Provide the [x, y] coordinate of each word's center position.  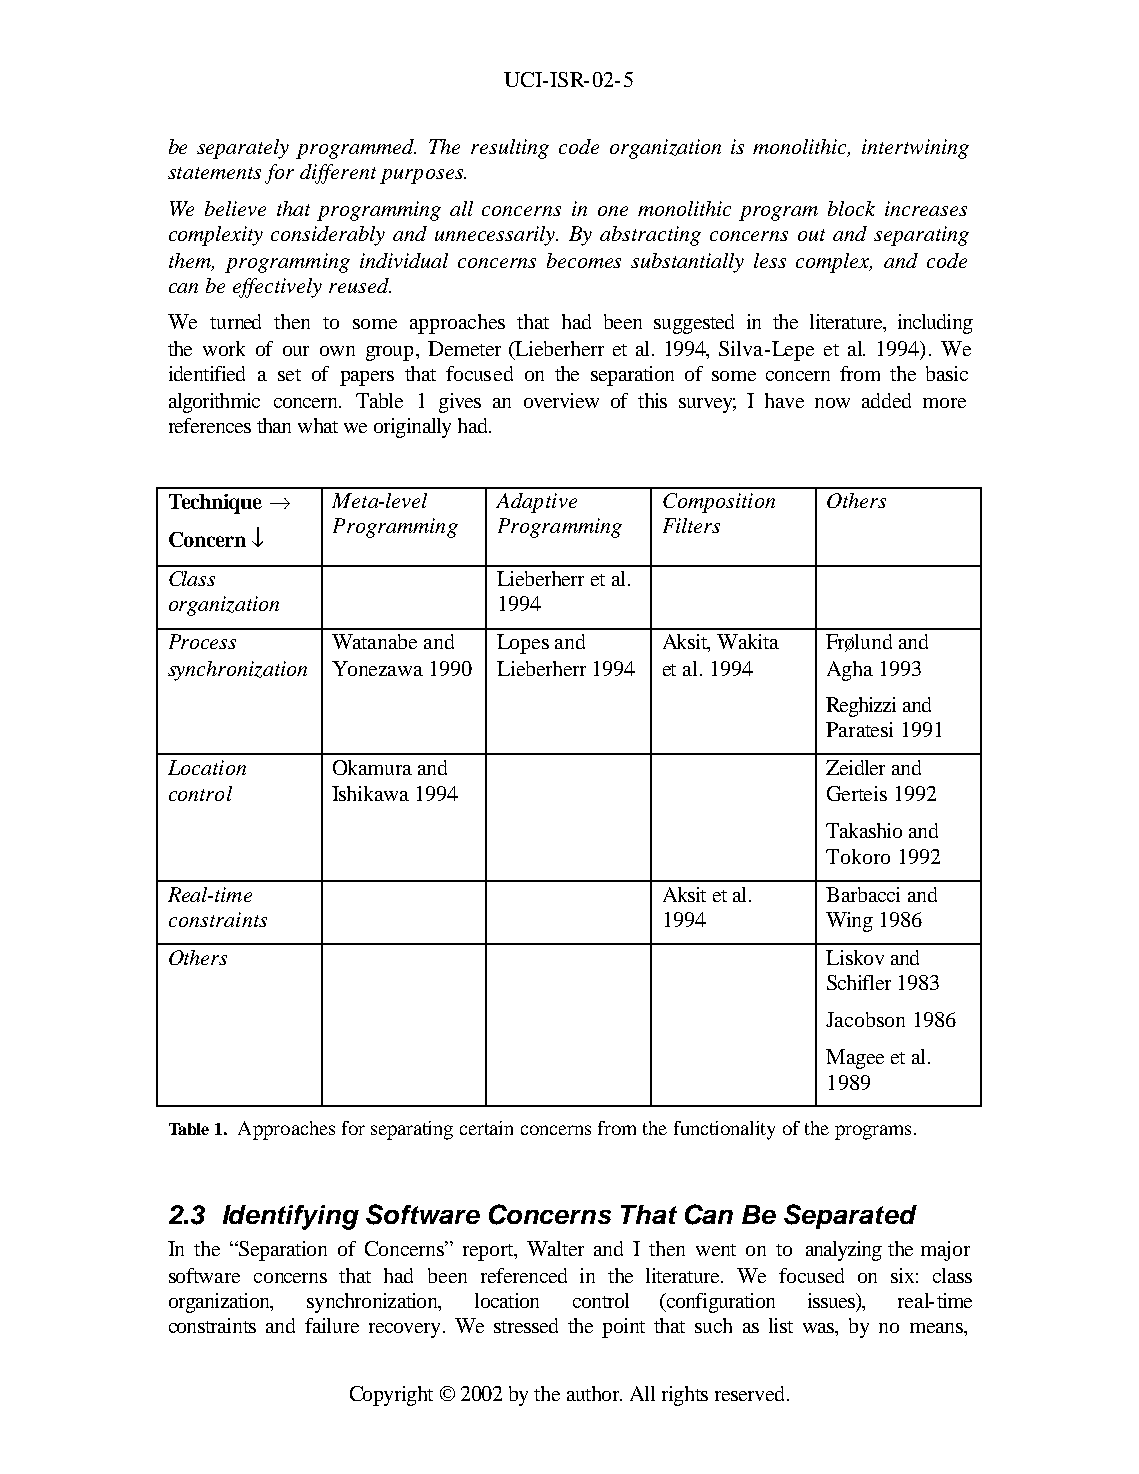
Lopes [523, 644]
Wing [849, 922]
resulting [510, 149]
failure [332, 1325]
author [594, 1393]
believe [235, 208]
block [851, 208]
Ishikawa [370, 793]
